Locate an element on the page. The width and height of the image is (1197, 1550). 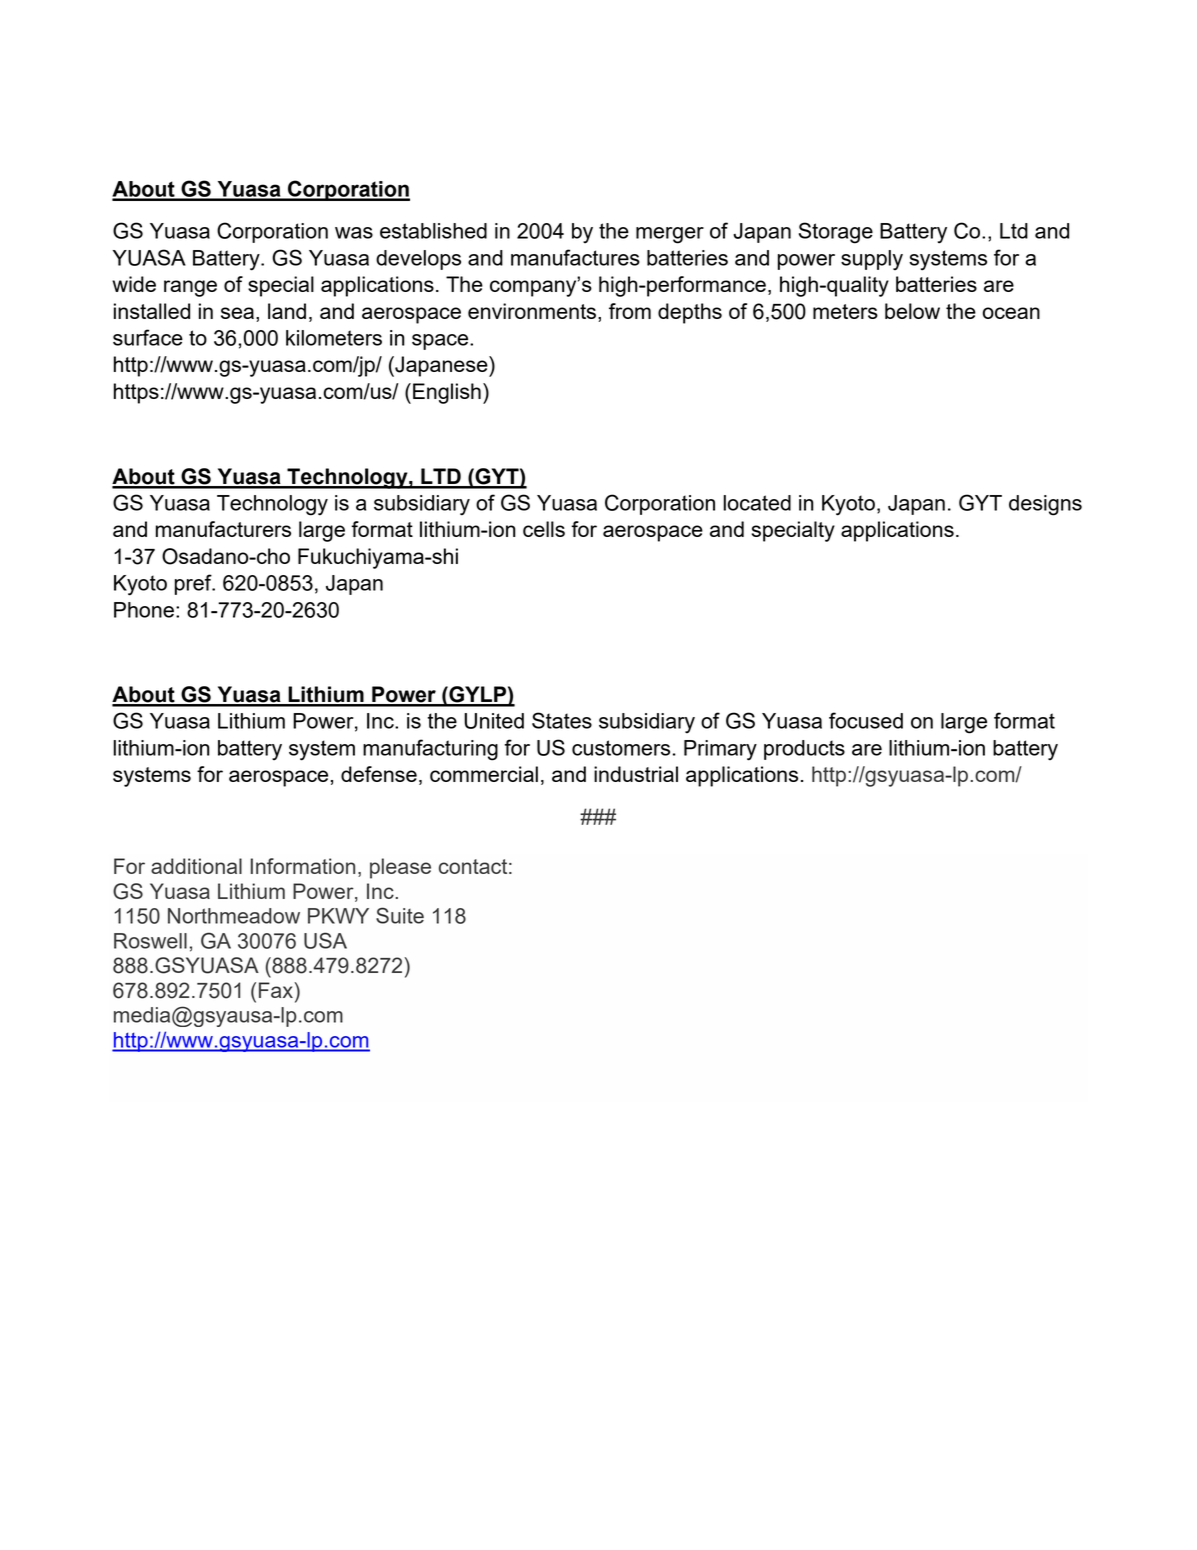
focused is located at coordinates (866, 720).
